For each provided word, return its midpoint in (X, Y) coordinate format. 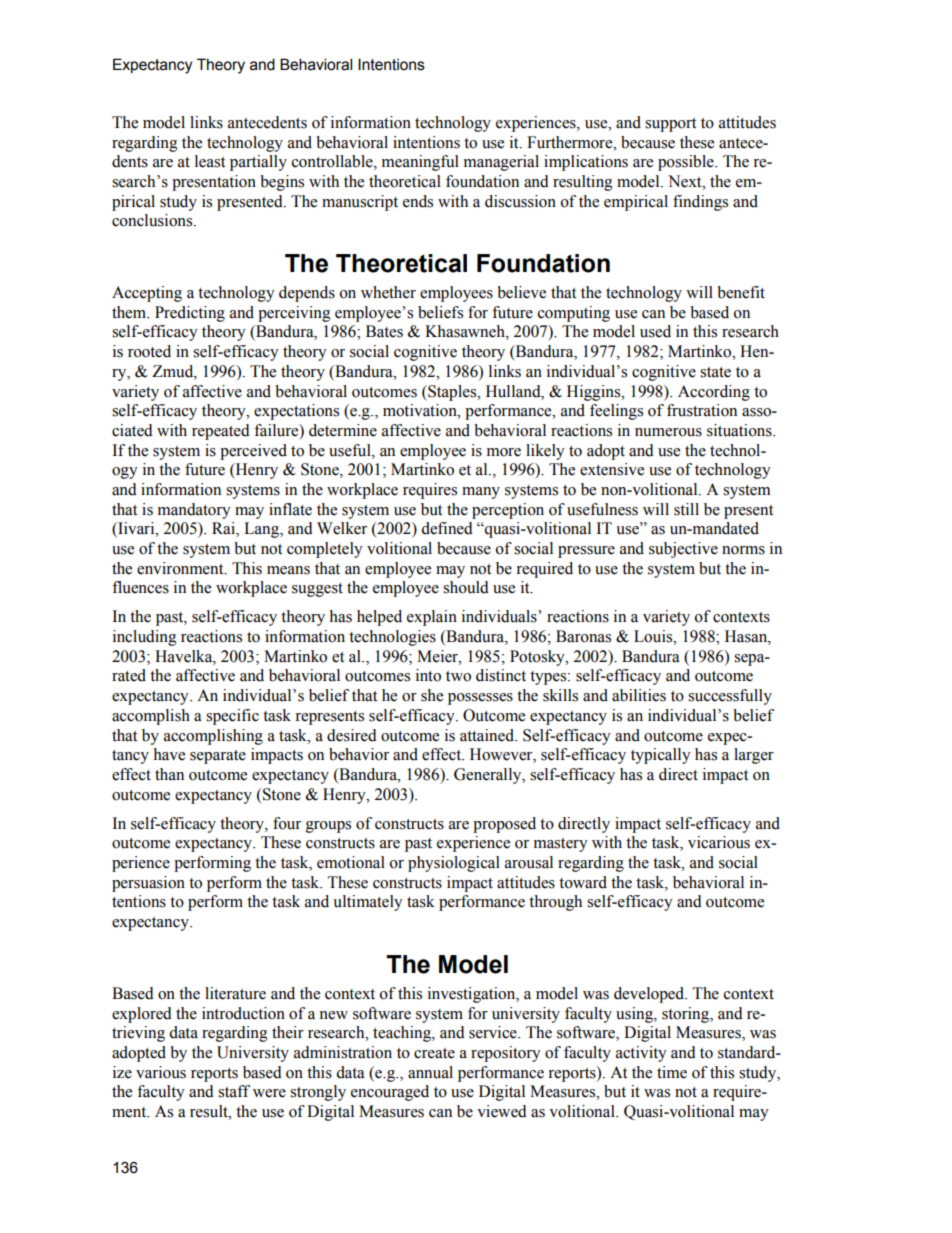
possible (687, 163)
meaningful (420, 163)
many (481, 493)
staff (234, 1091)
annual (430, 1072)
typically (661, 756)
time (672, 1072)
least (210, 161)
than (169, 774)
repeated (221, 432)
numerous (668, 432)
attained (488, 735)
